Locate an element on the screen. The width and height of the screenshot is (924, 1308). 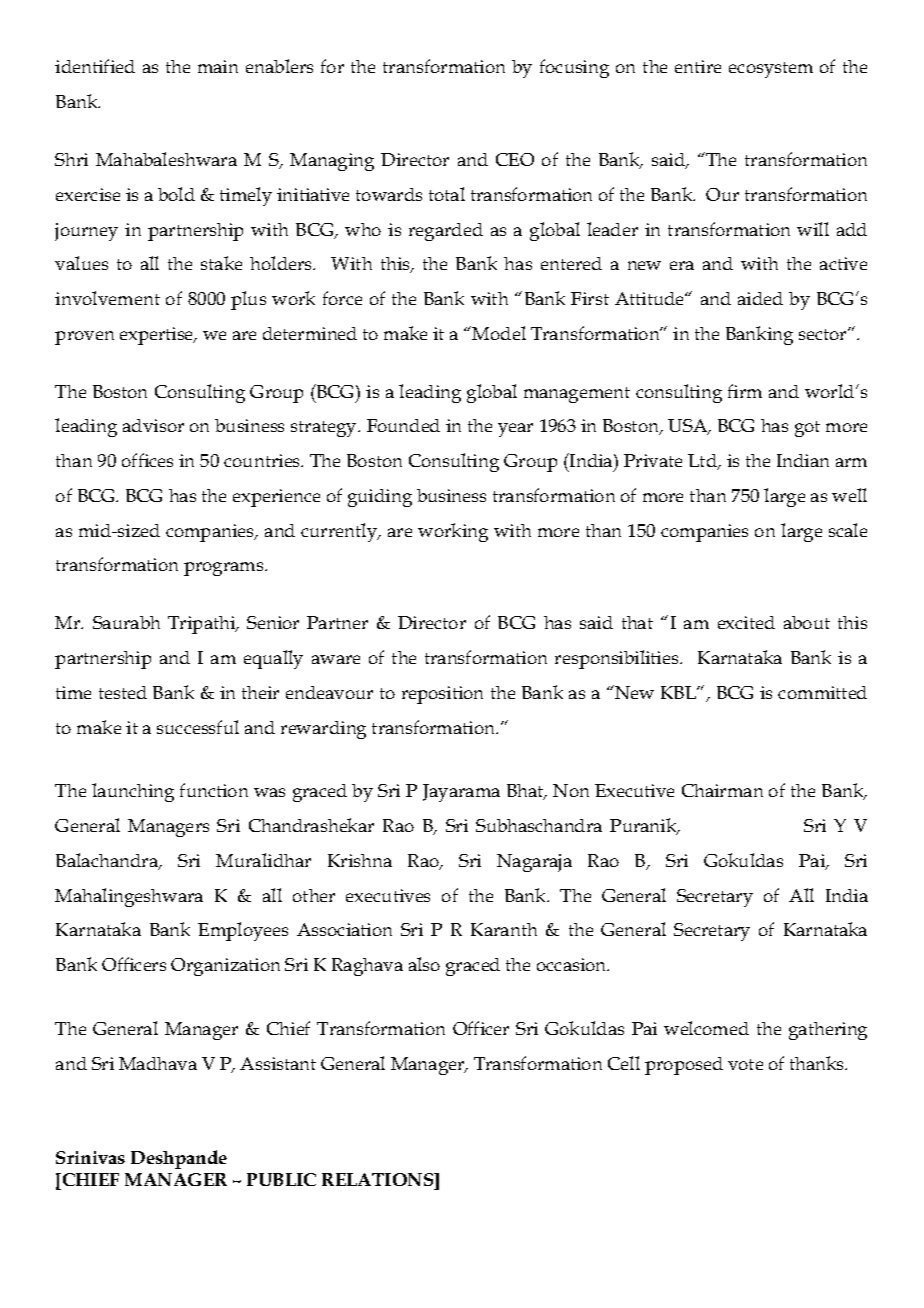
launching is located at coordinates (133, 792).
